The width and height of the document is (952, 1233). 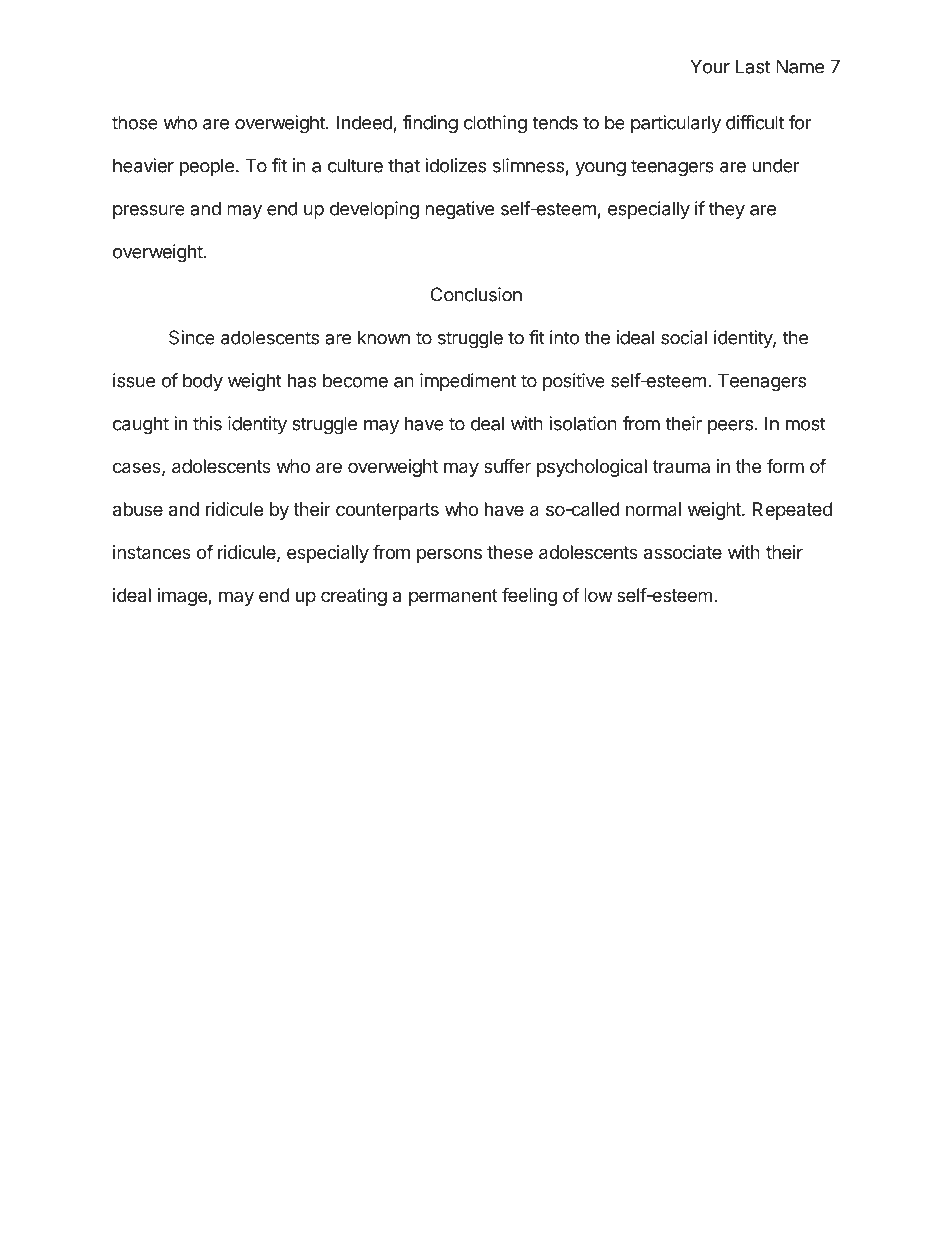 What do you see at coordinates (207, 423) in the document?
I see `this` at bounding box center [207, 423].
